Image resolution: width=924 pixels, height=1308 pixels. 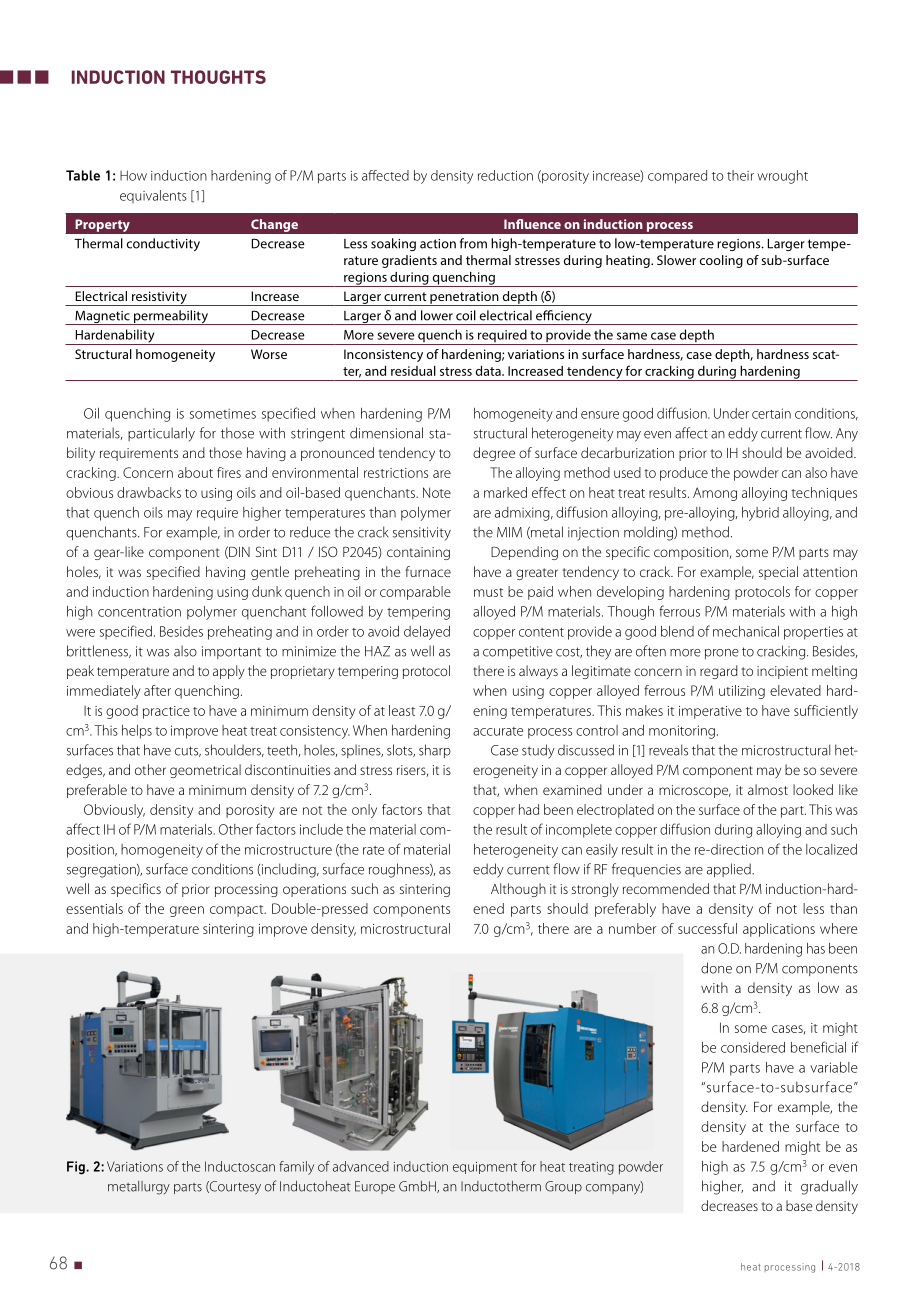 What do you see at coordinates (153, 196) in the page?
I see `equivalents` at bounding box center [153, 196].
